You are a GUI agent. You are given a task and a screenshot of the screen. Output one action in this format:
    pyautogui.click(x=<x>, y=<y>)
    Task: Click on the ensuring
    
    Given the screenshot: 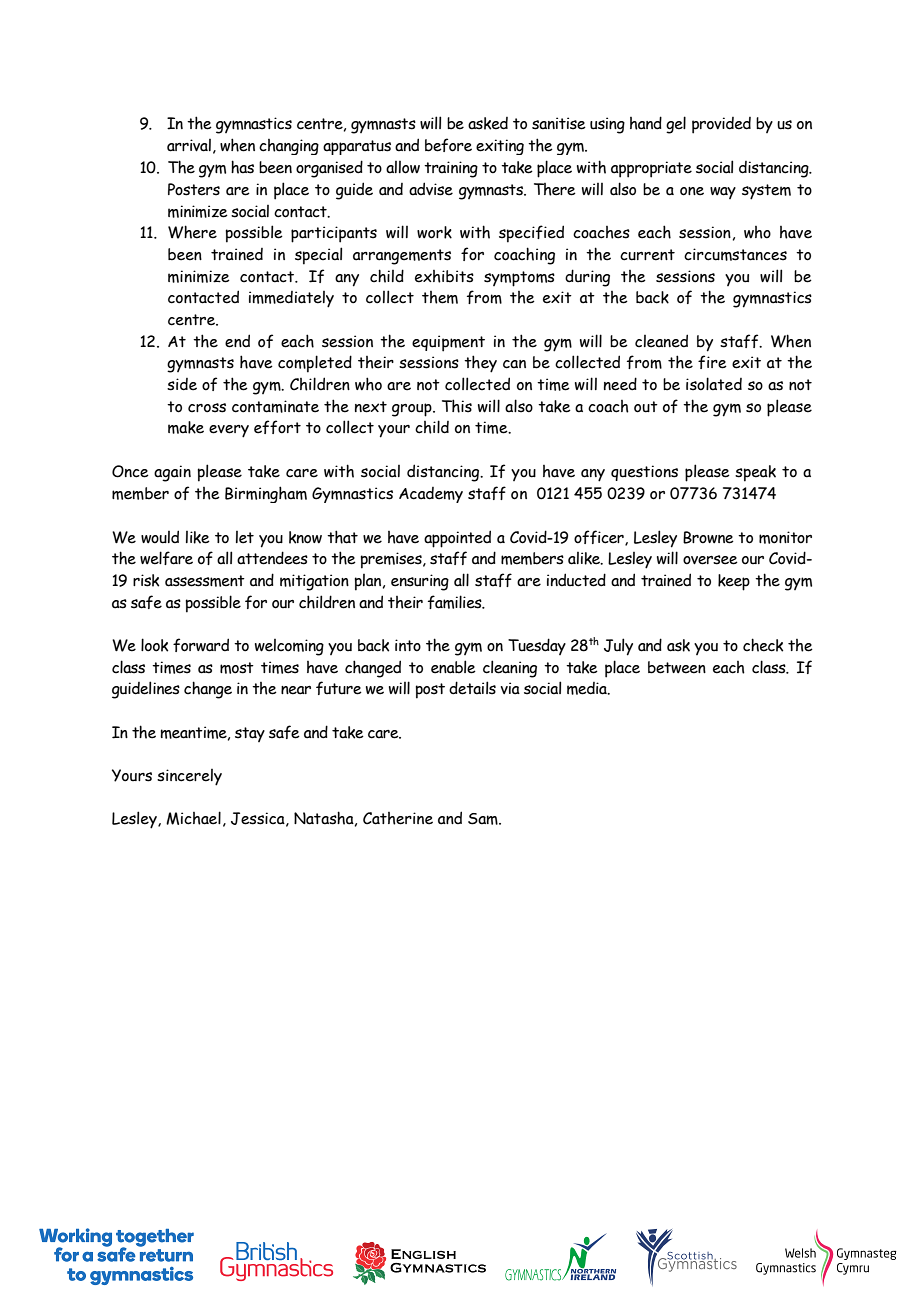 What is the action you would take?
    pyautogui.click(x=420, y=582)
